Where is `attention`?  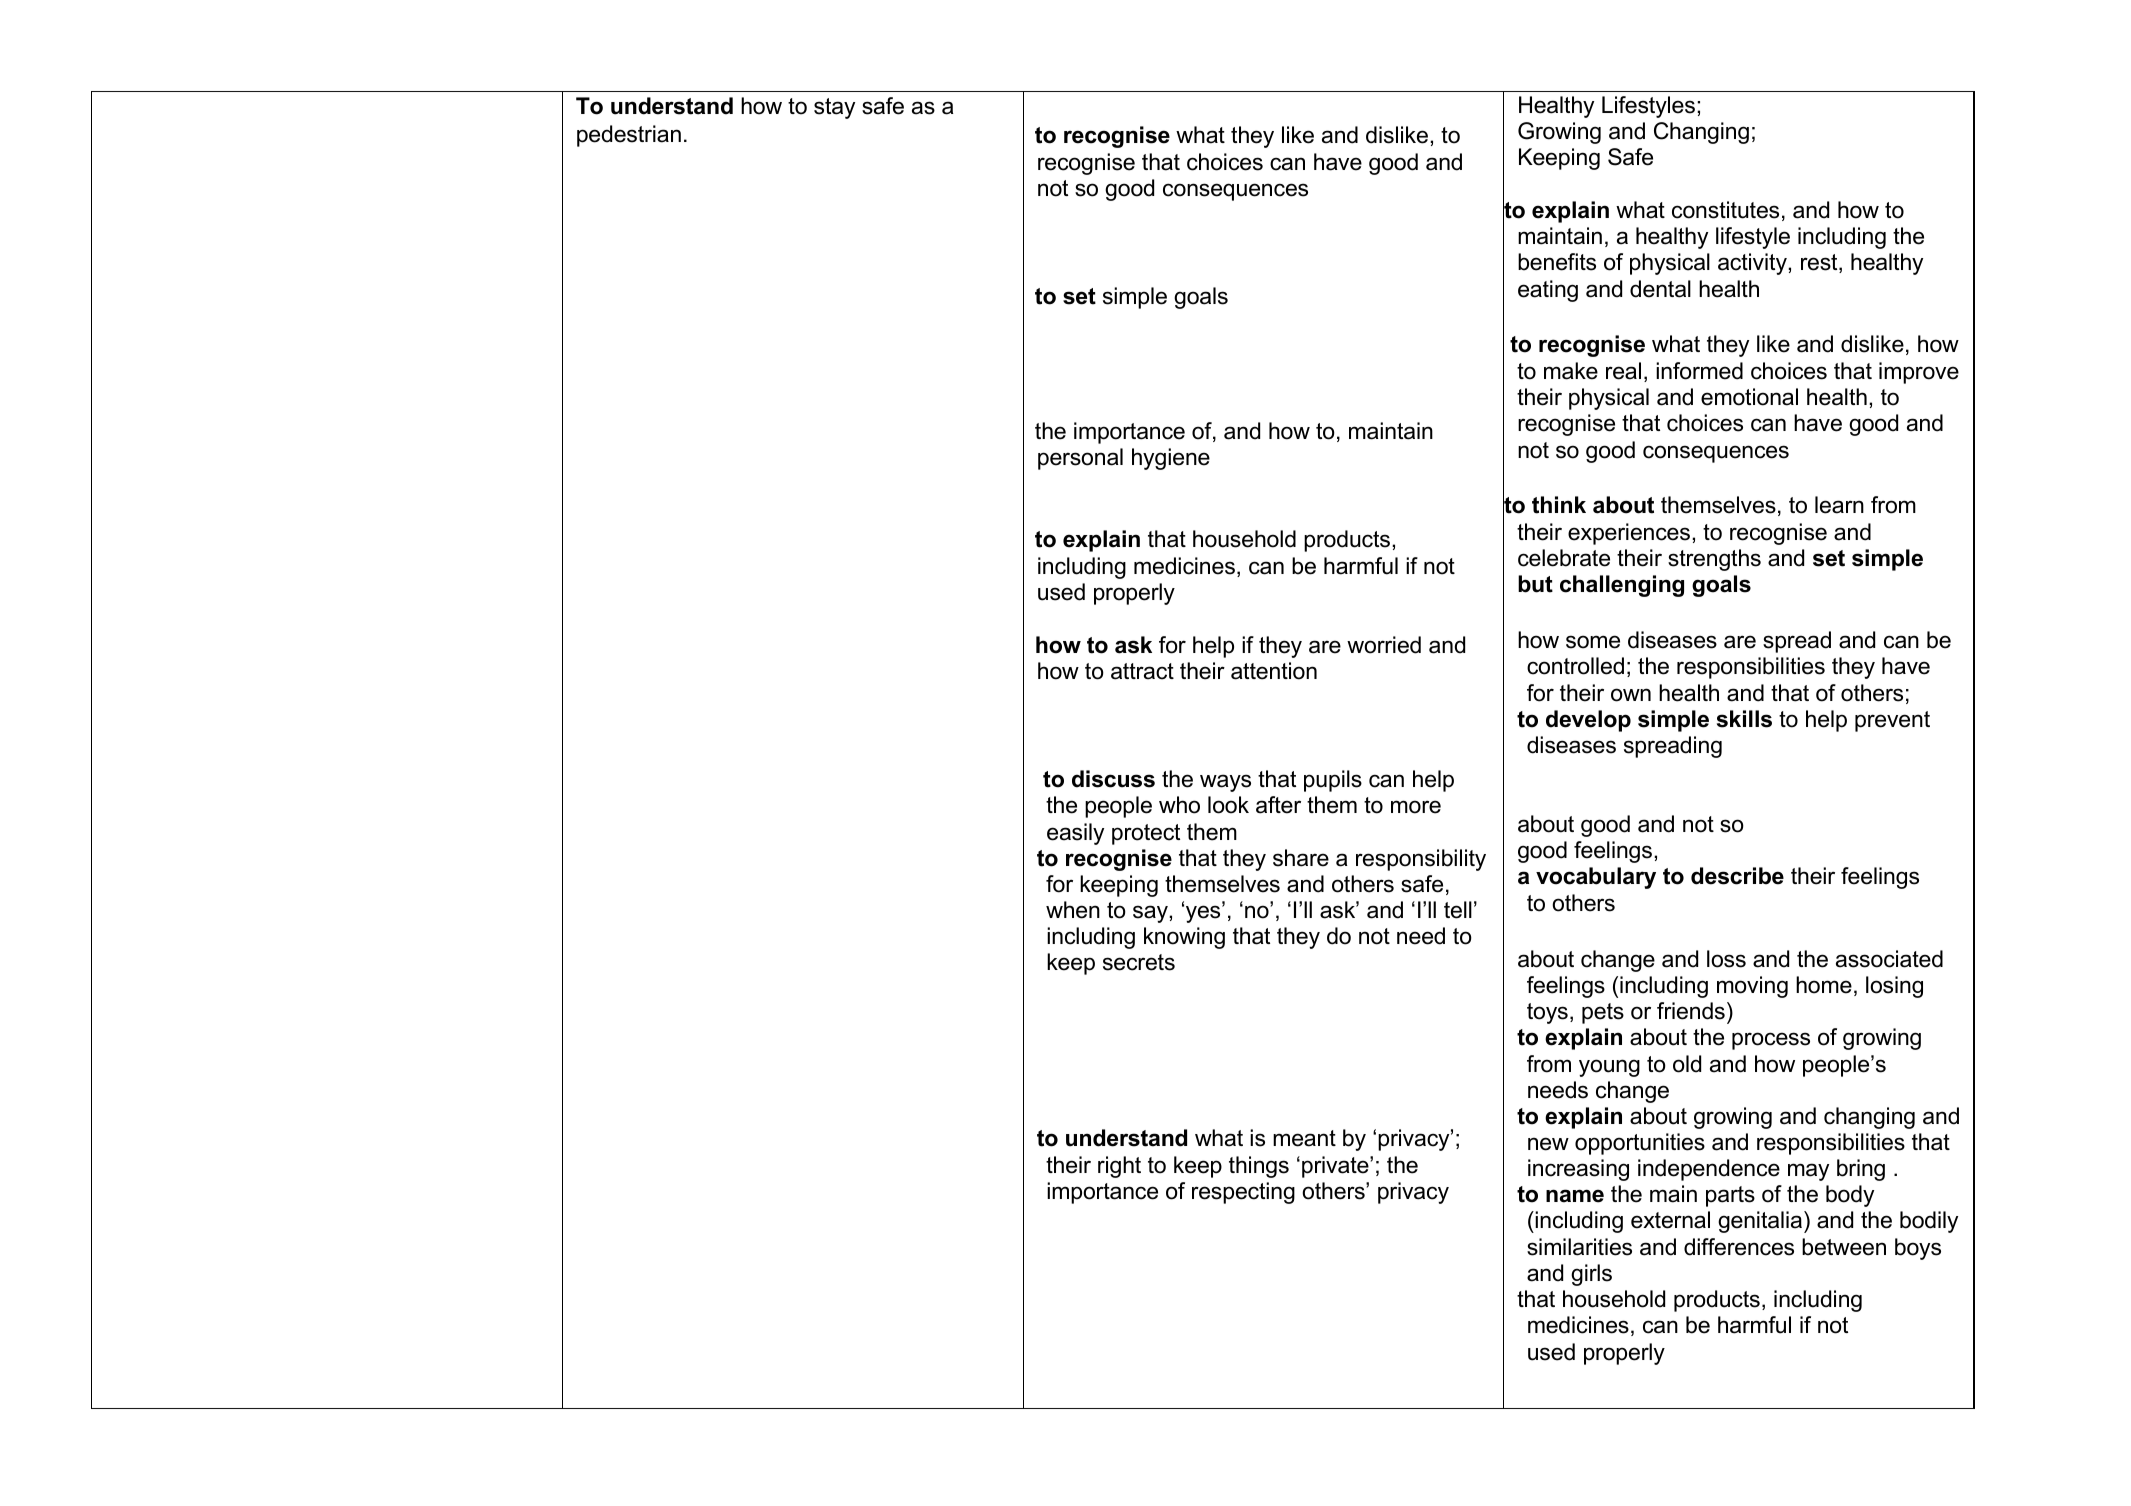
attention is located at coordinates (1274, 671).
